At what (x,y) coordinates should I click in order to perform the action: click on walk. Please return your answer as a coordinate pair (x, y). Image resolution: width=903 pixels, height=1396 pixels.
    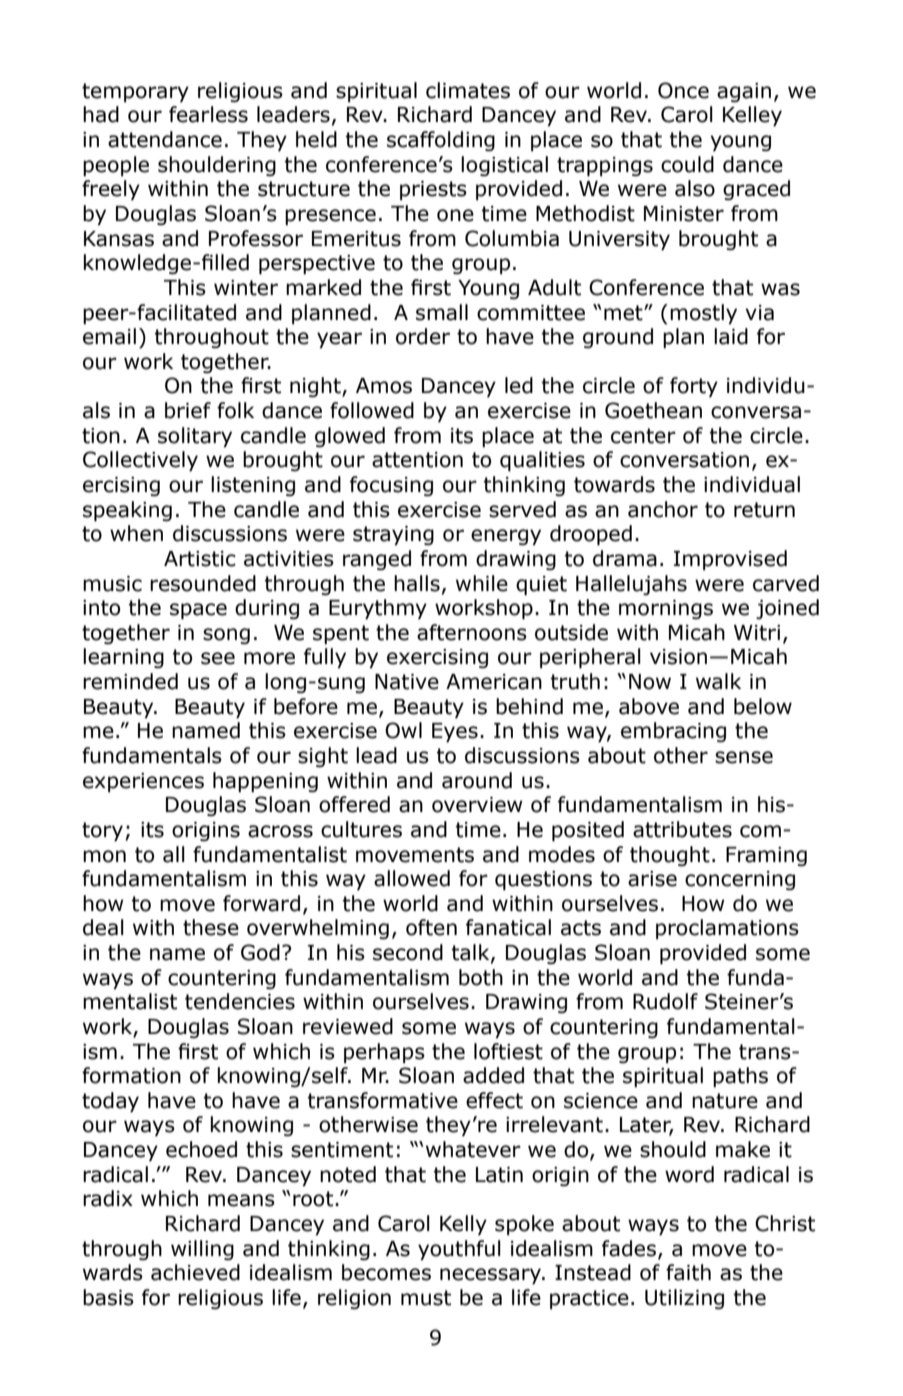
    Looking at the image, I should click on (718, 681).
